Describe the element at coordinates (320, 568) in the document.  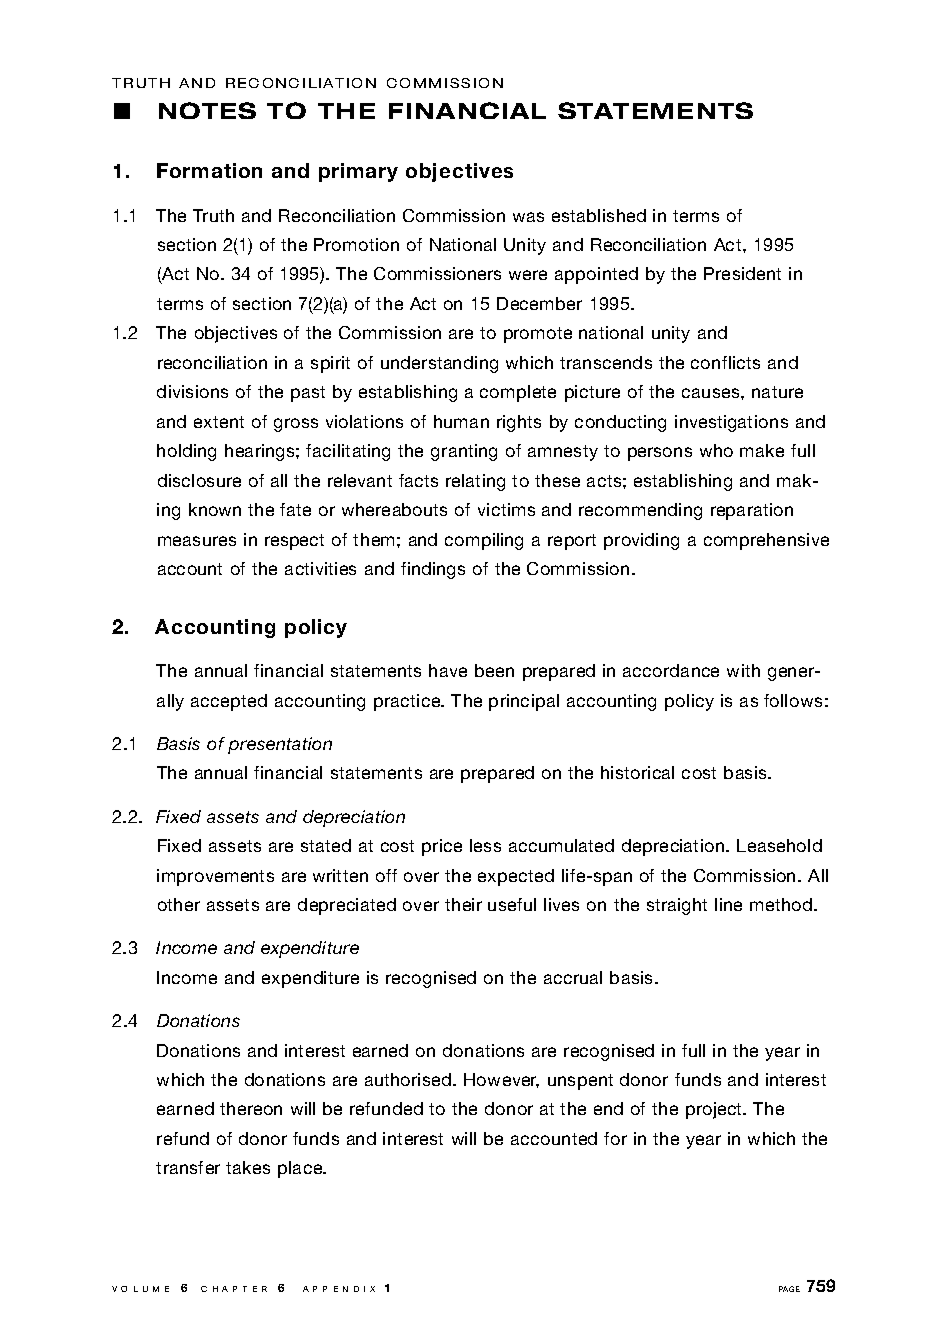
I see `activities` at that location.
